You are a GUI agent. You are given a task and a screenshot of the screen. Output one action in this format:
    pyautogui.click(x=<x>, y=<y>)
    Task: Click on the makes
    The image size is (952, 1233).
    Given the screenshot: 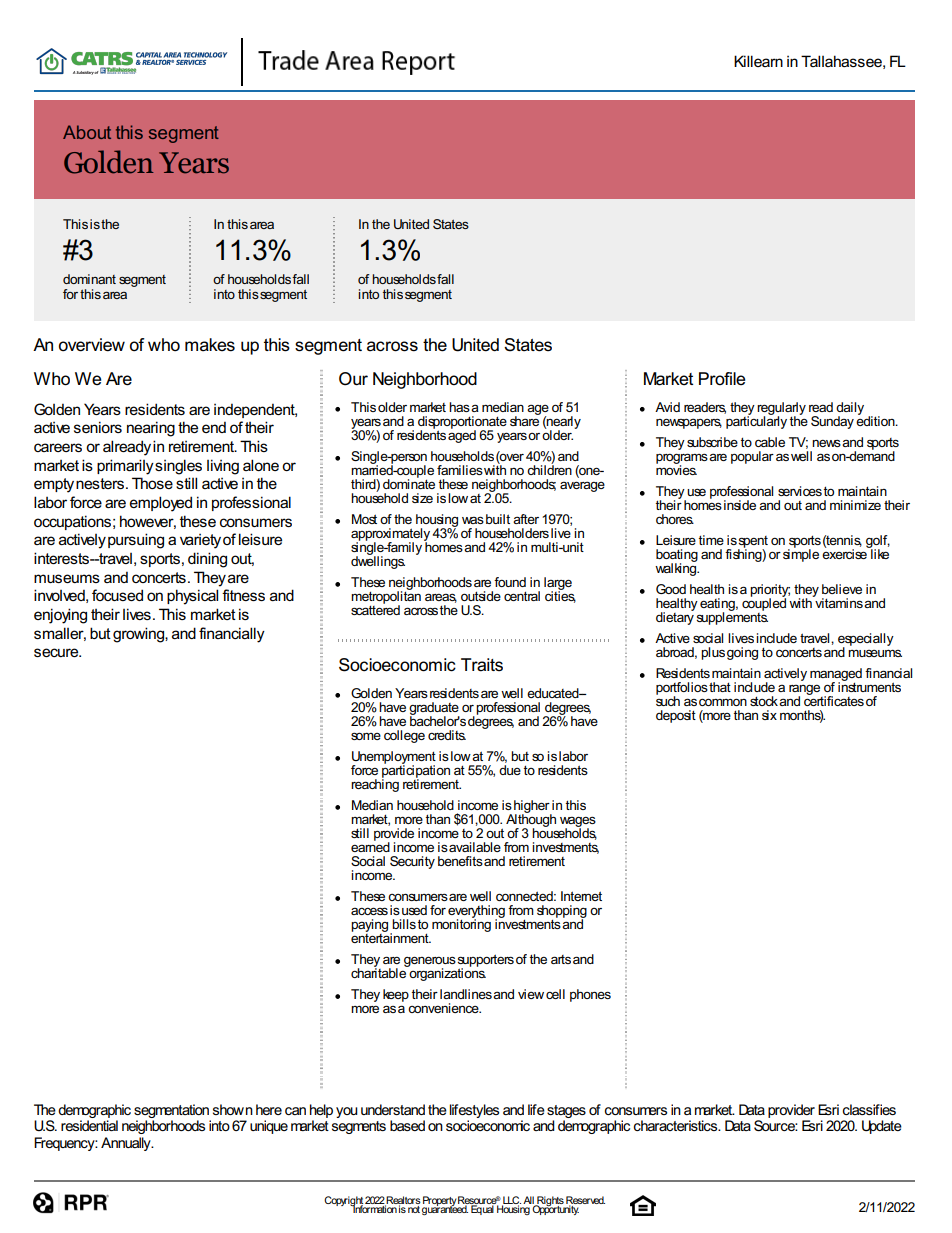 What is the action you would take?
    pyautogui.click(x=210, y=345)
